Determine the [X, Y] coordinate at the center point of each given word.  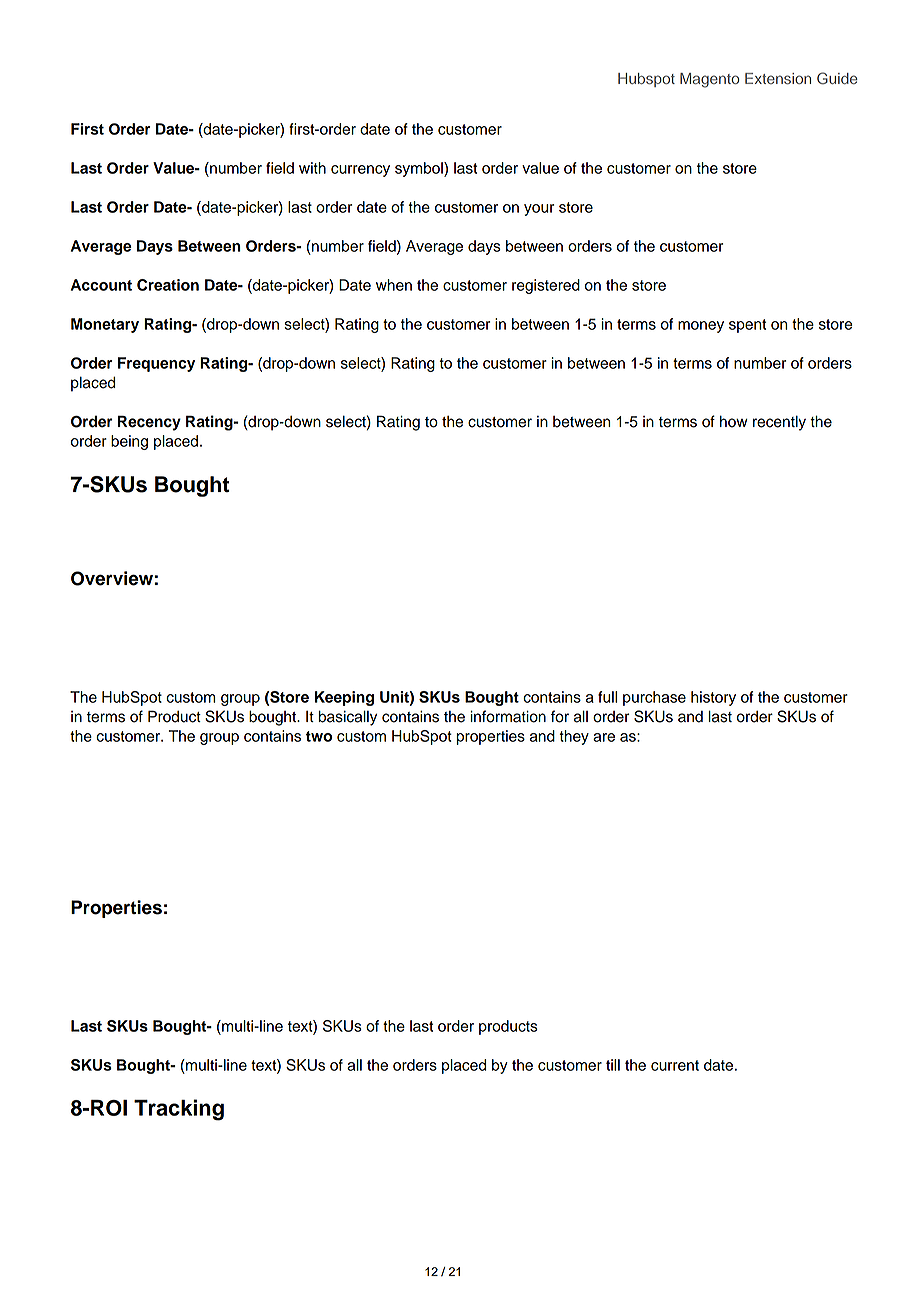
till [613, 1065]
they [574, 737]
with [312, 168]
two [319, 736]
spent [747, 326]
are [604, 737]
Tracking [179, 1110]
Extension [778, 78]
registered [546, 286]
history [713, 698]
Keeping [344, 698]
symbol [420, 169]
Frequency [156, 364]
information [508, 716]
